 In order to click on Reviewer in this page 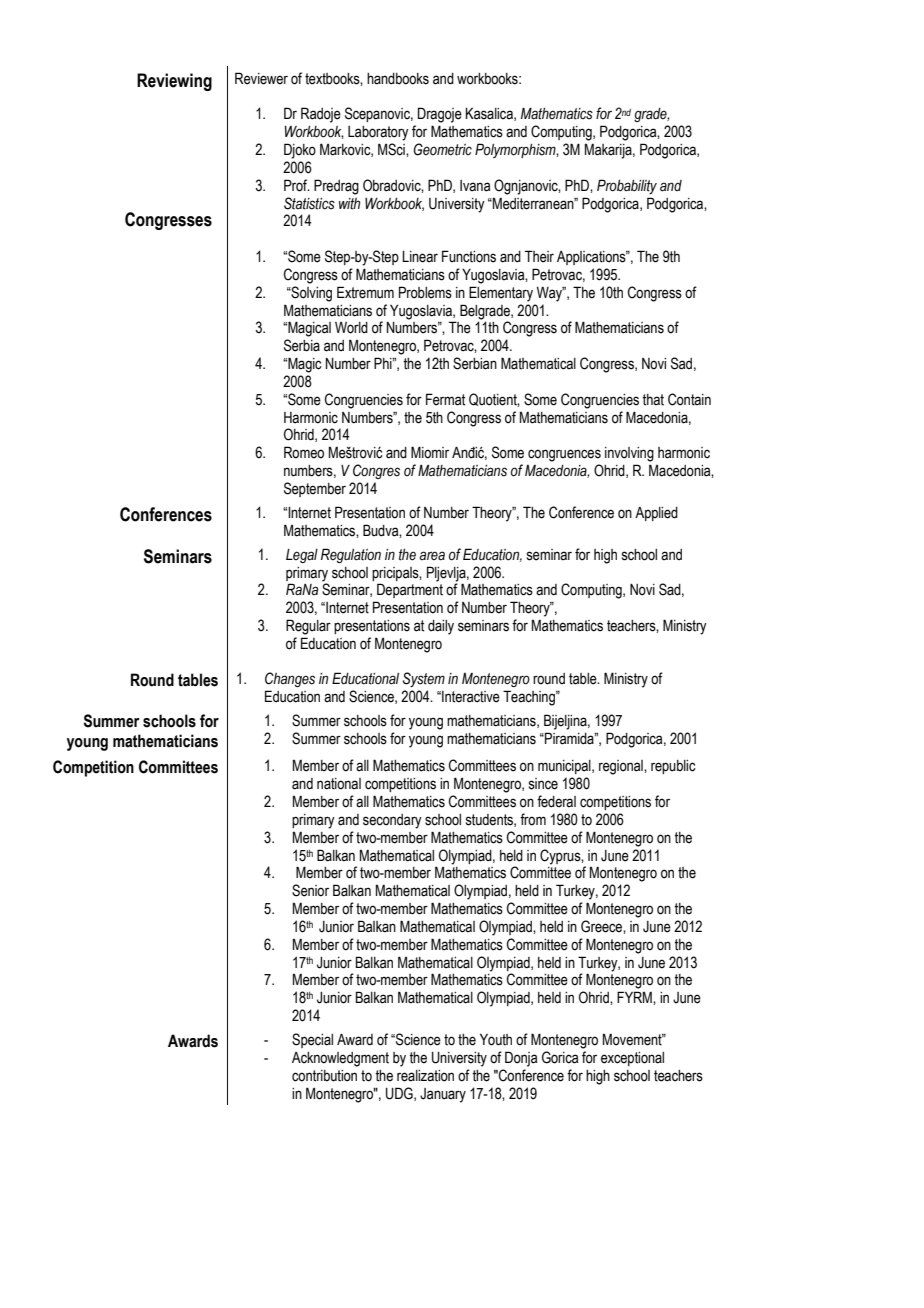, I will do `click(261, 78)`.
